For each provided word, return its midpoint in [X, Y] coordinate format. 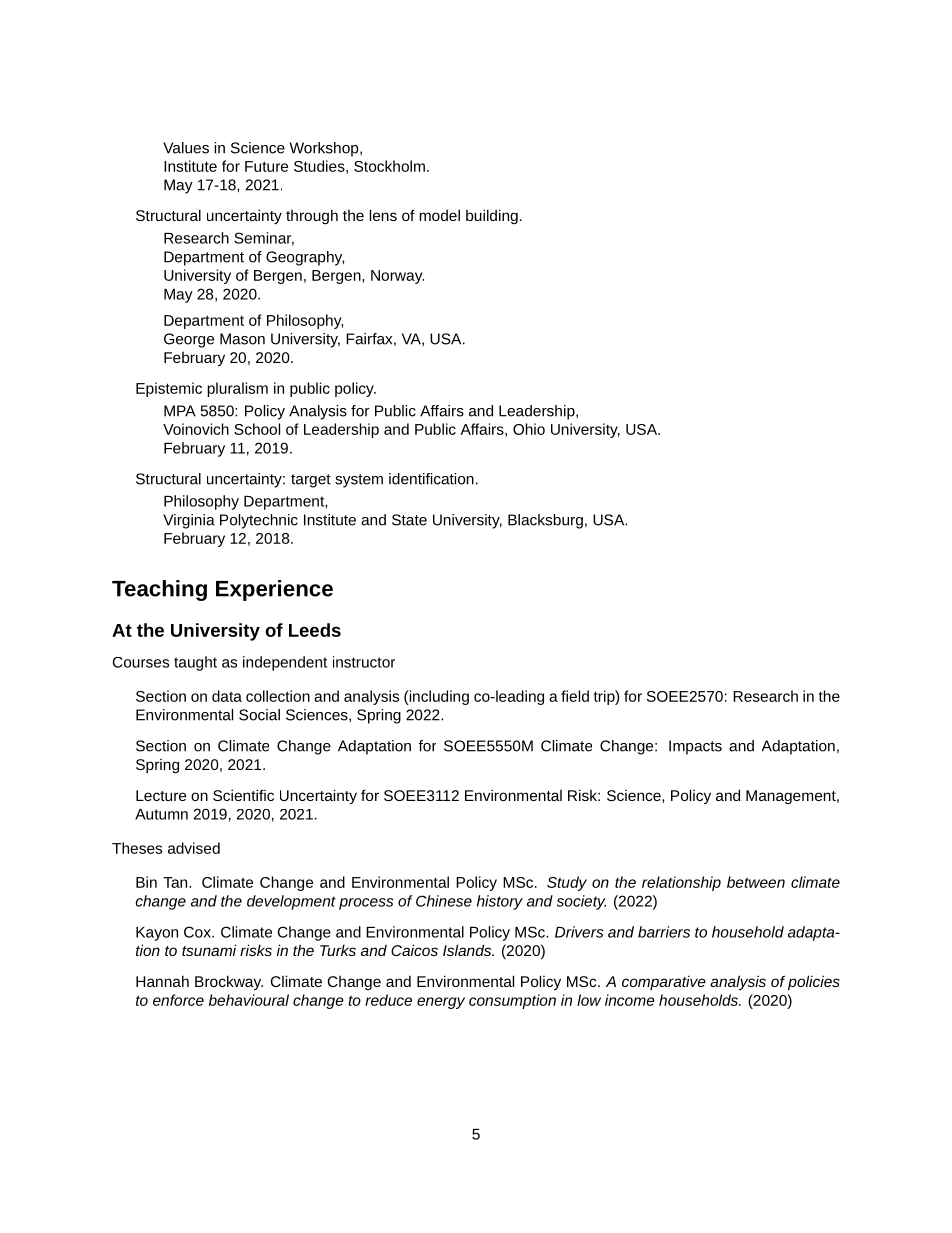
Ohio [529, 429]
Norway [397, 277]
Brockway [229, 982]
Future [266, 166]
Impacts [695, 747]
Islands [468, 950]
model [440, 215]
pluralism [237, 389]
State [409, 520]
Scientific [243, 795]
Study [567, 883]
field [575, 696]
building [492, 216]
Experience [274, 590]
